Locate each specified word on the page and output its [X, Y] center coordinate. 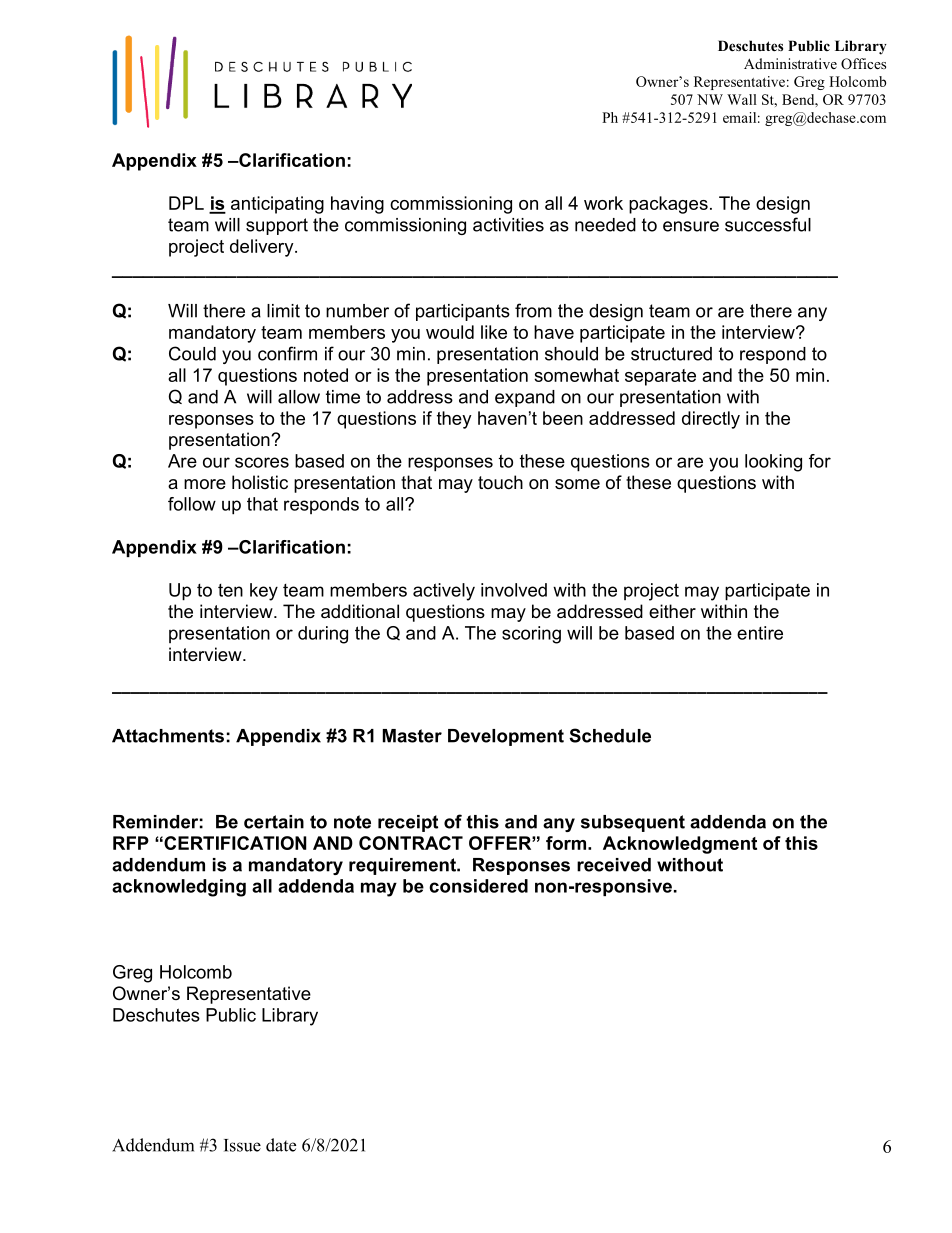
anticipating [277, 205]
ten [230, 590]
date [281, 1145]
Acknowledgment [680, 845]
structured [671, 354]
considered [478, 886]
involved [514, 590]
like [494, 332]
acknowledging [179, 888]
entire [760, 633]
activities [508, 225]
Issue [242, 1145]
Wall [742, 99]
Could [192, 353]
